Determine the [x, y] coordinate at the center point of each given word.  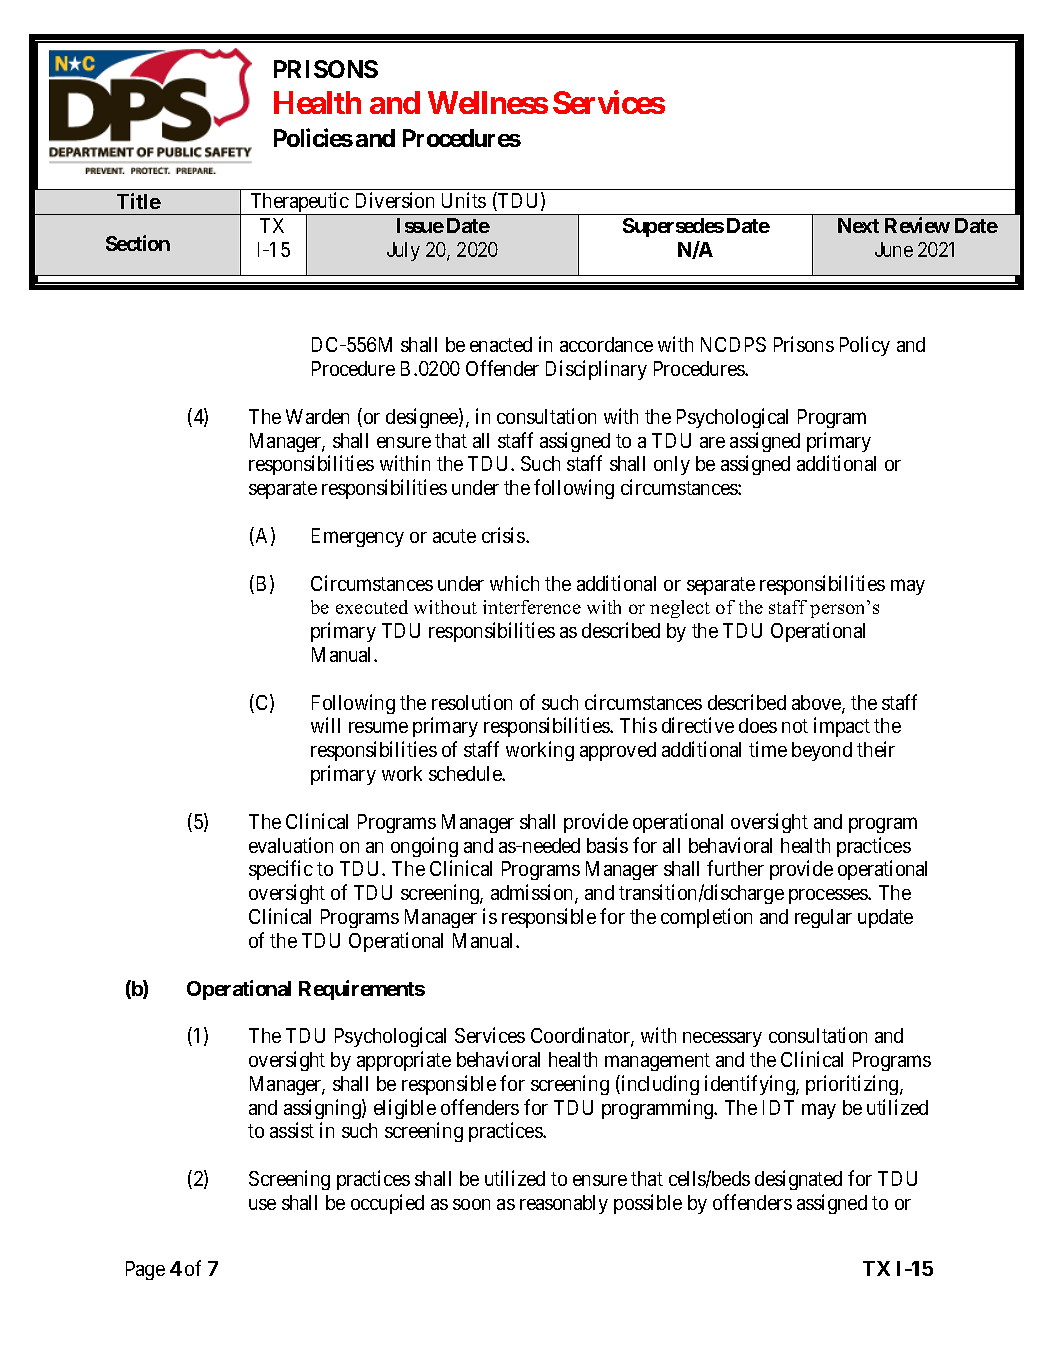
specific [281, 870]
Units [464, 200]
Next [858, 225]
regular [823, 918]
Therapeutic [299, 204]
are [712, 442]
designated [798, 1180]
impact [842, 727]
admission [533, 893]
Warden [317, 416]
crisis [504, 535]
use [262, 1204]
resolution [472, 702]
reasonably [564, 1204]
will [325, 725]
